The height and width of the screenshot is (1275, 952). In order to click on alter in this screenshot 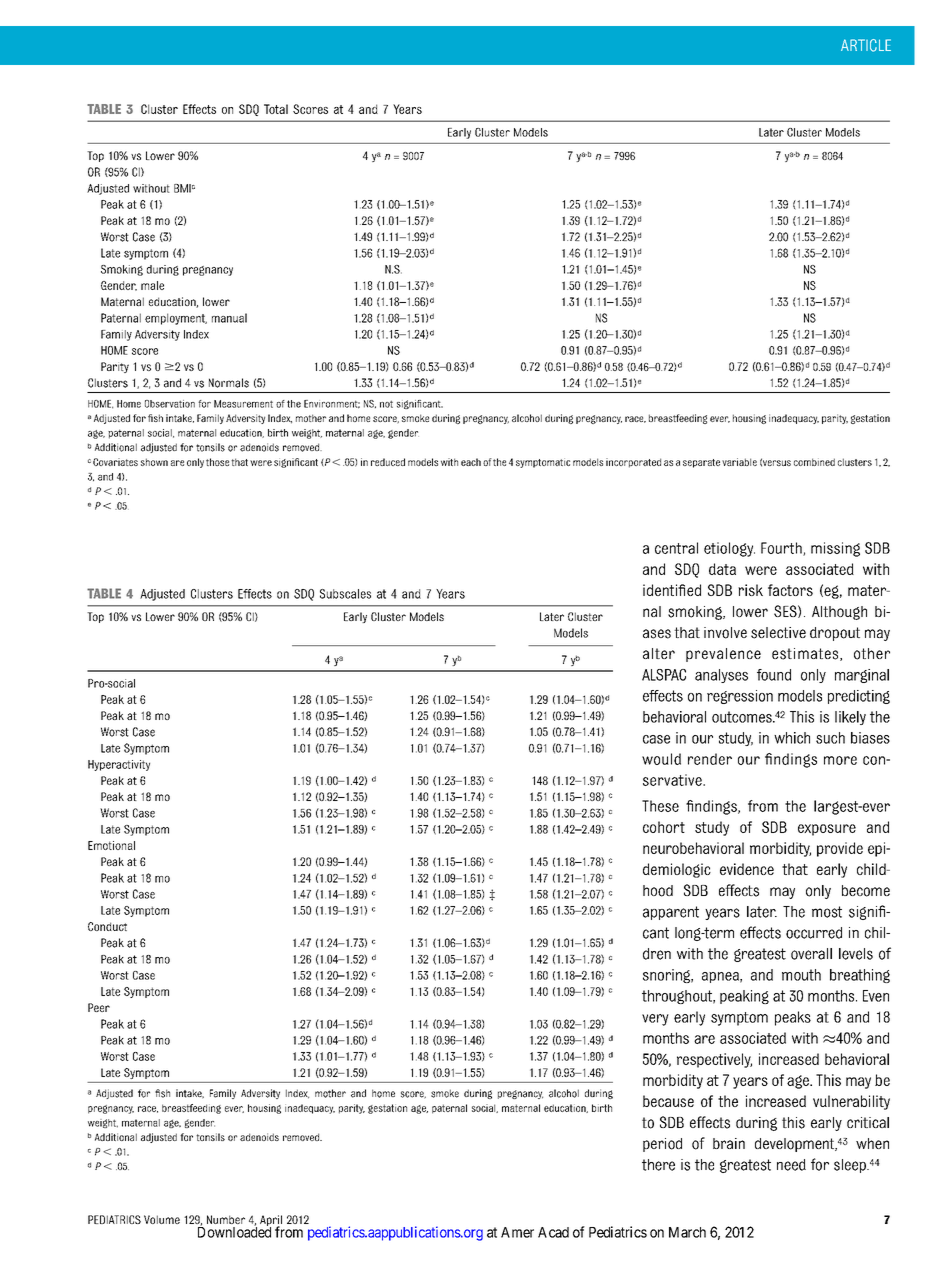, I will do `click(659, 653)`.
